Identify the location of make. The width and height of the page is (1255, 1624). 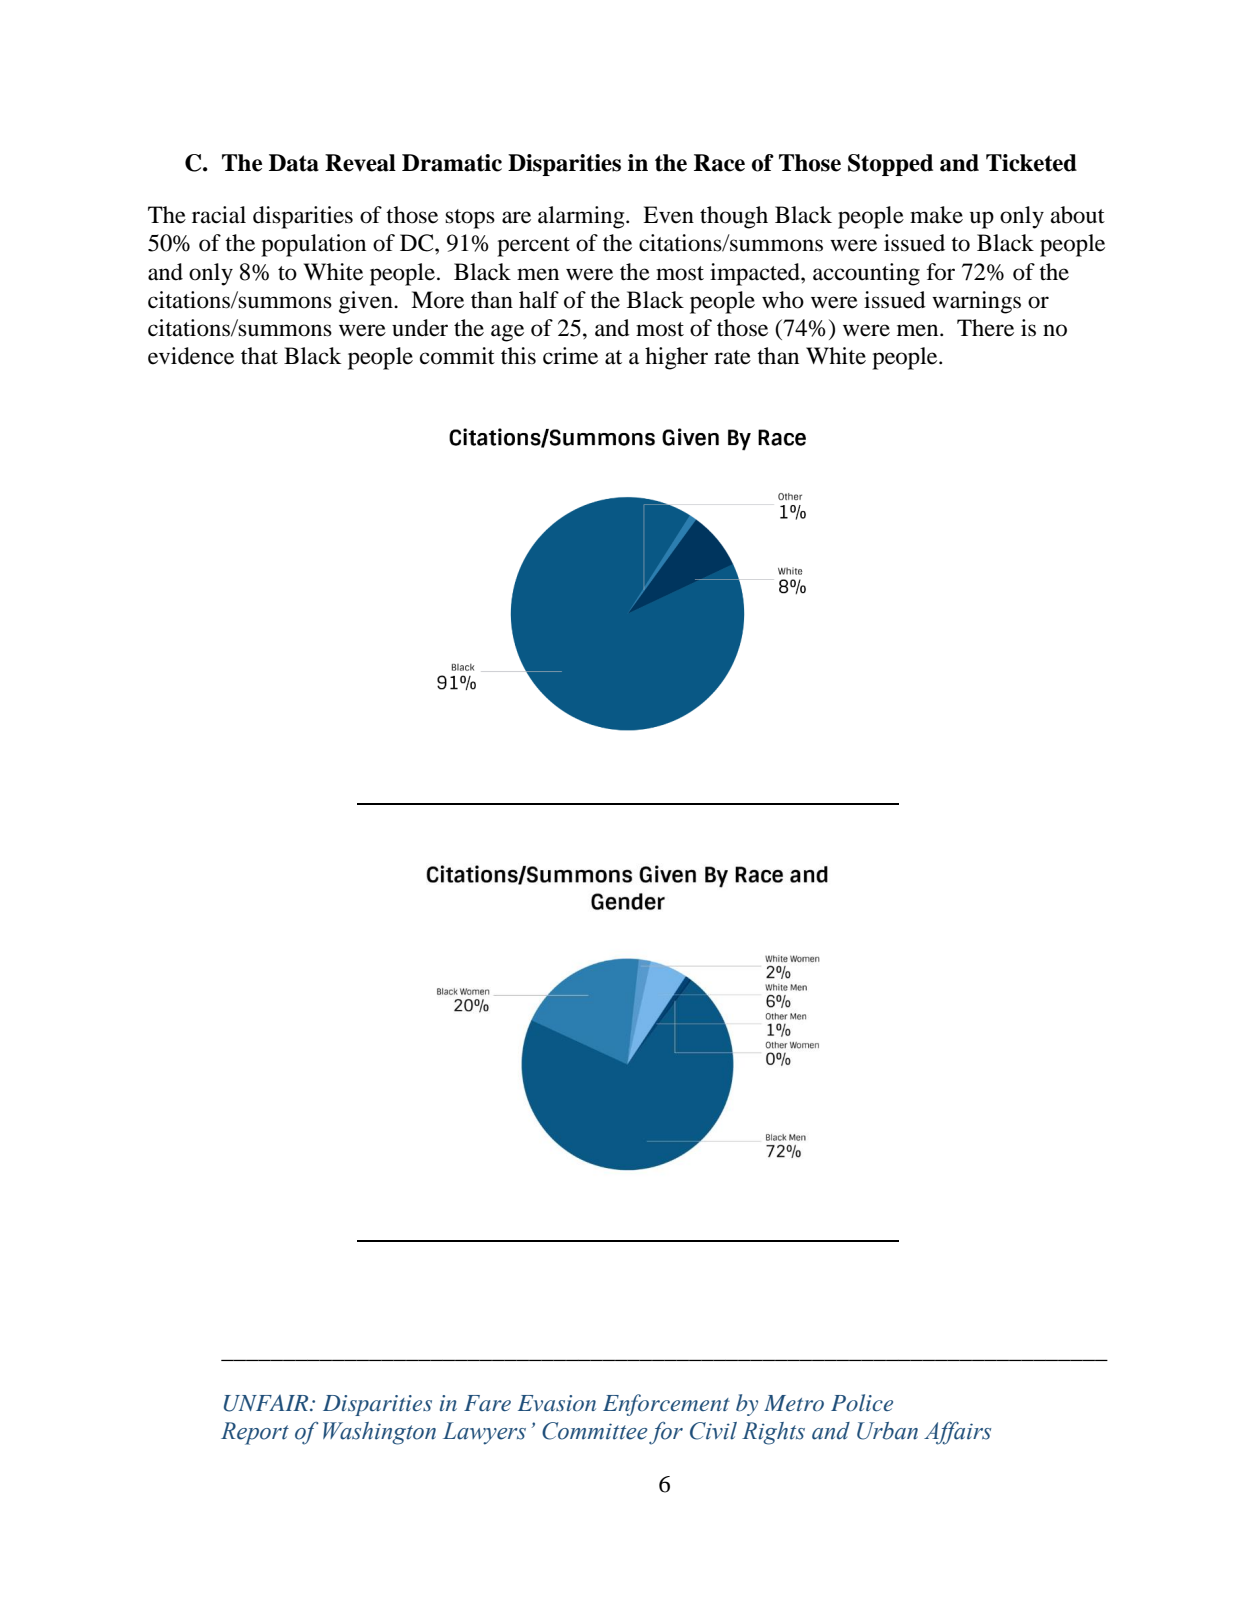
(936, 215).
